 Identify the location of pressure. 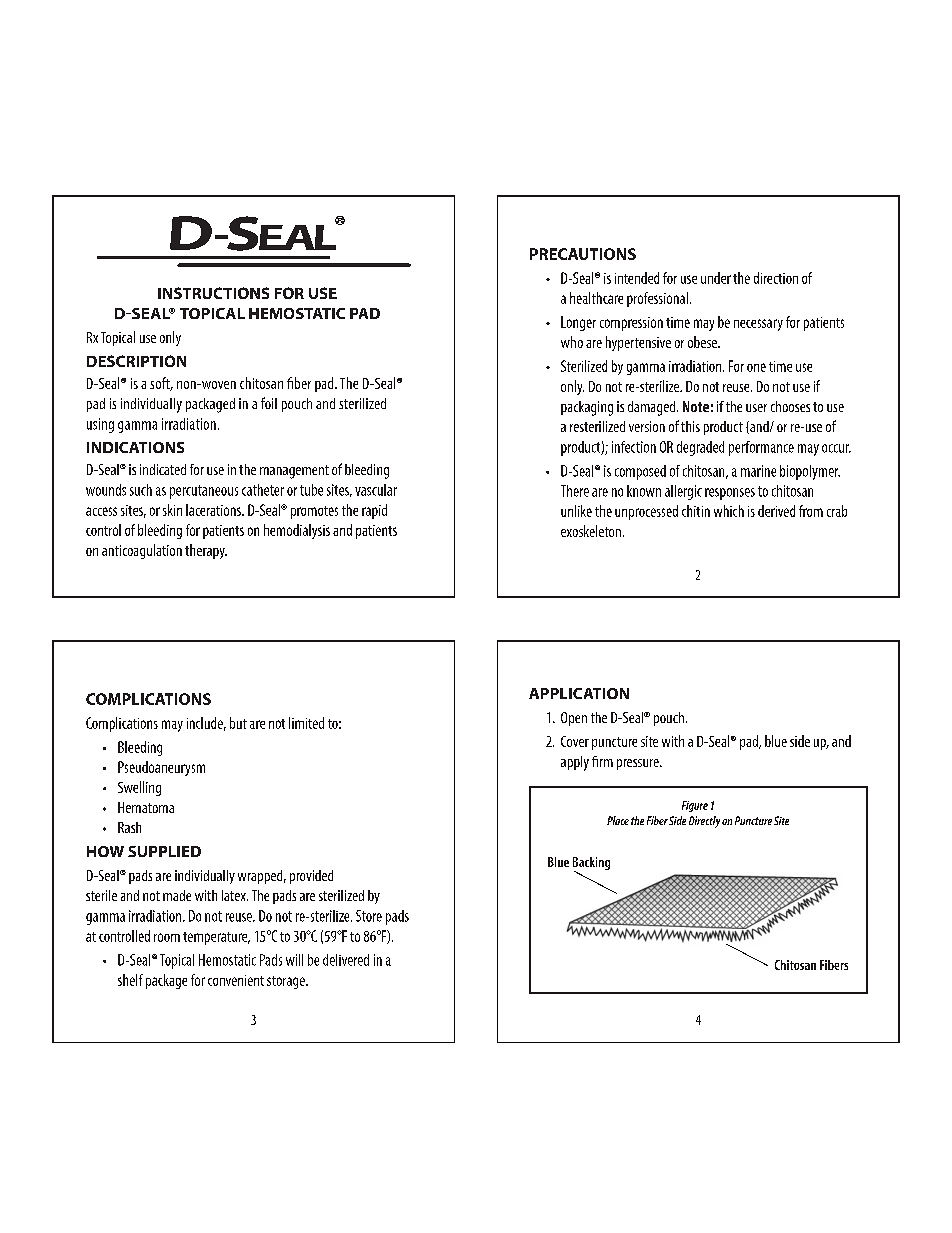
(639, 764).
